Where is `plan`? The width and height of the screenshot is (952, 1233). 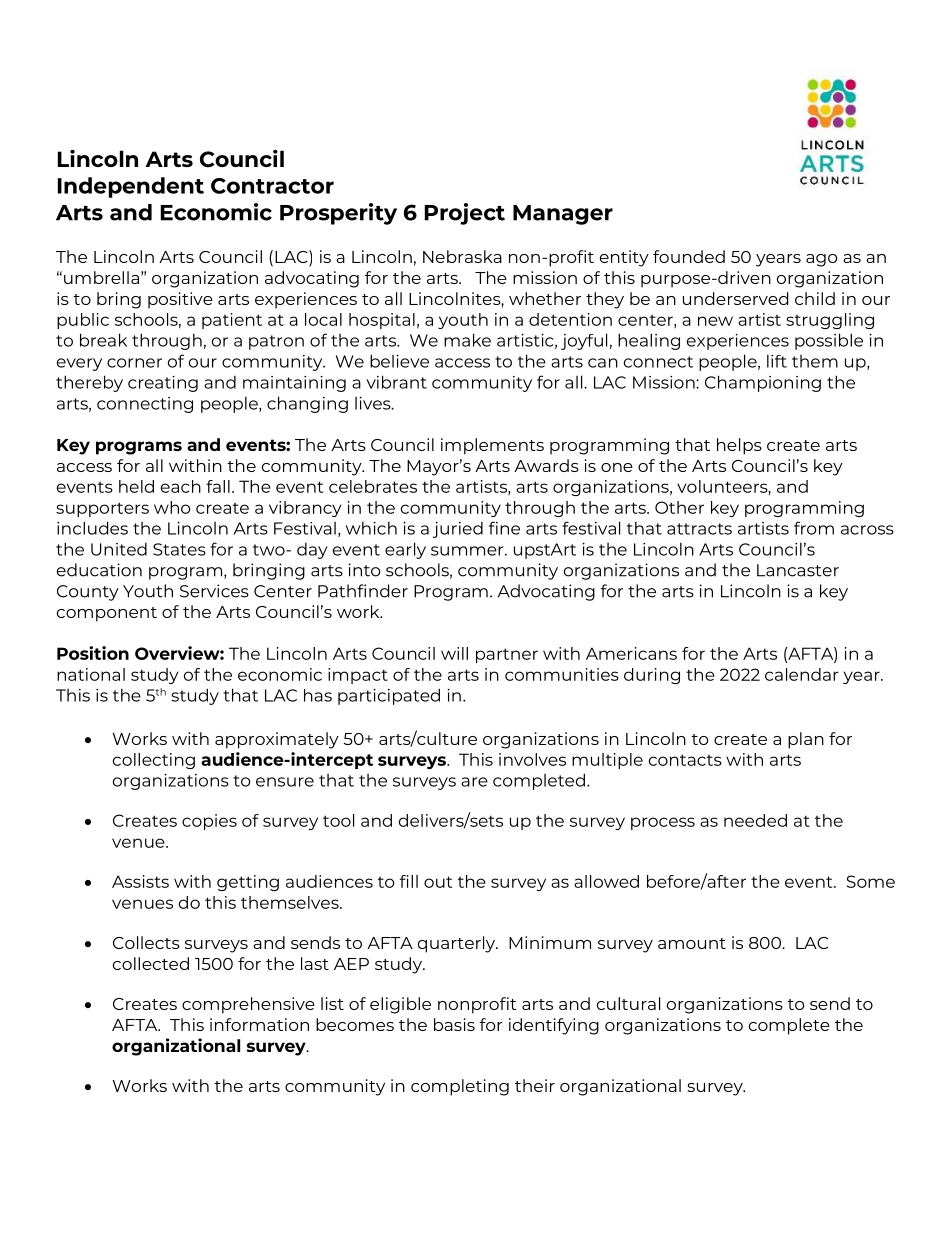 plan is located at coordinates (806, 740).
